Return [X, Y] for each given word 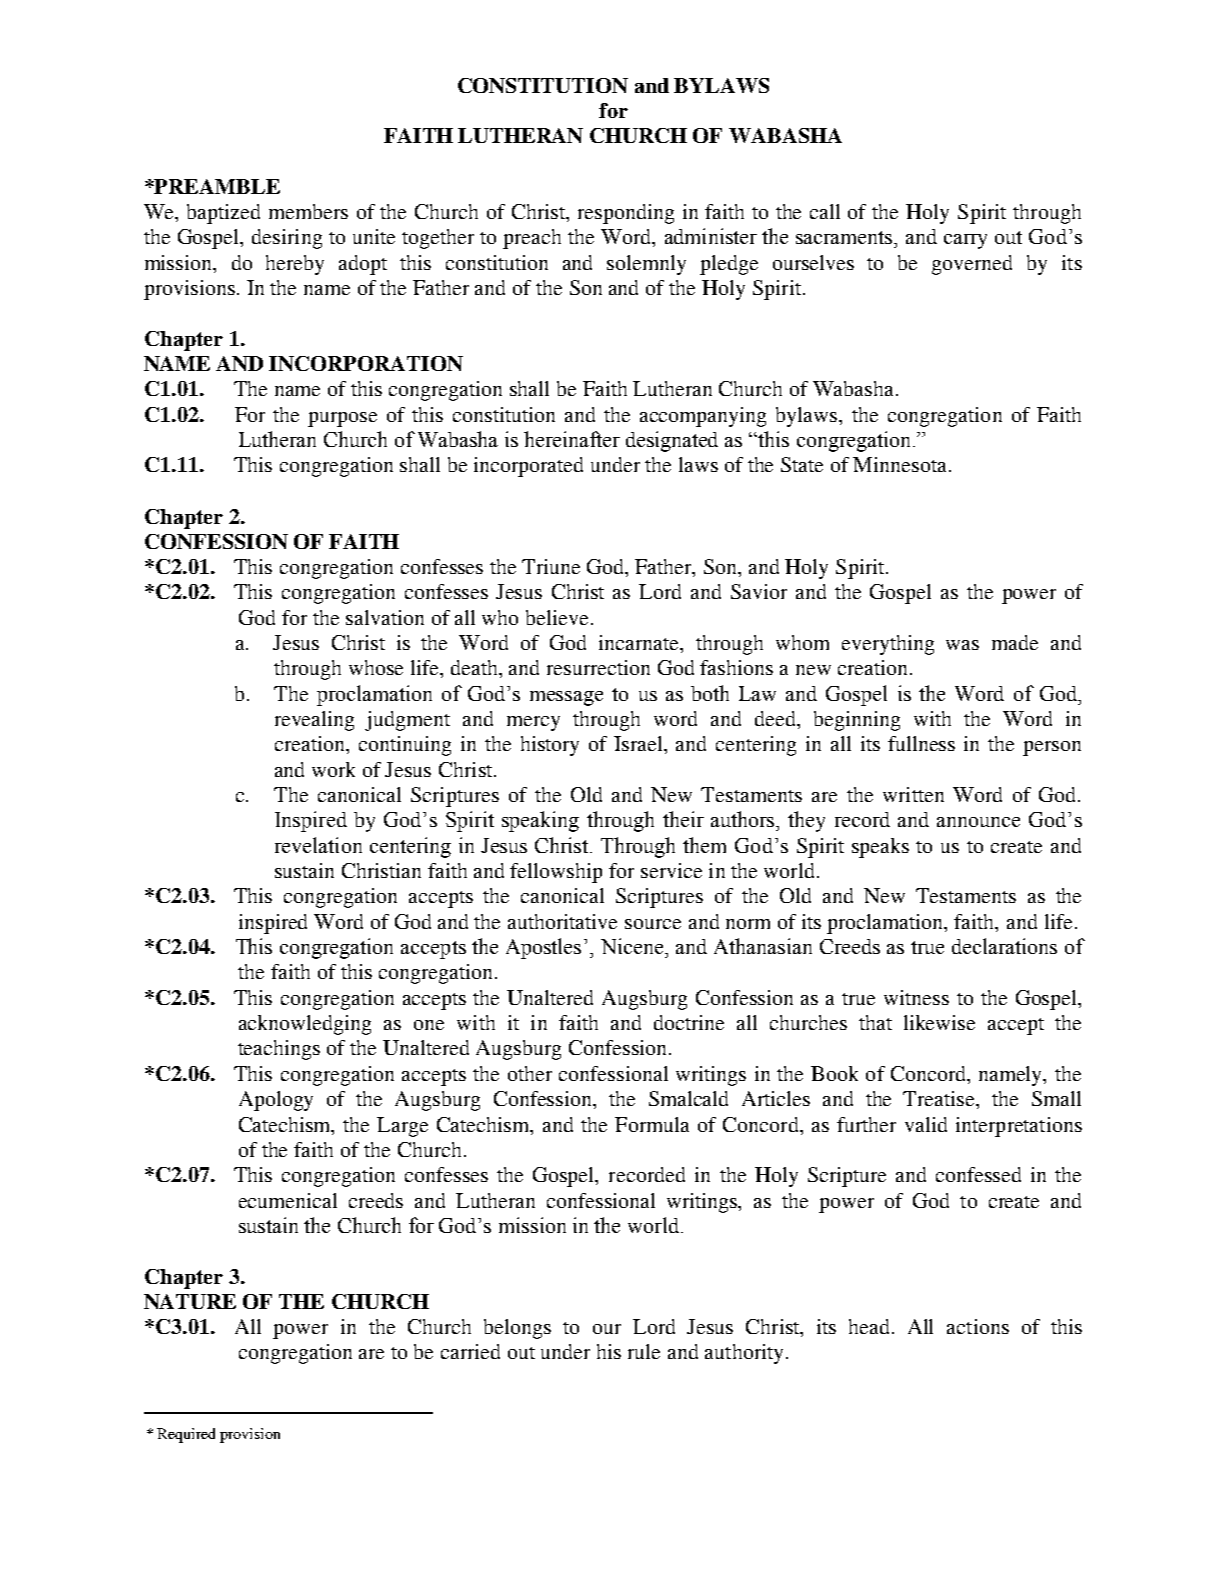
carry [965, 241]
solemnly [646, 265]
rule [644, 1351]
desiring [287, 239]
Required [186, 1435]
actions [978, 1326]
